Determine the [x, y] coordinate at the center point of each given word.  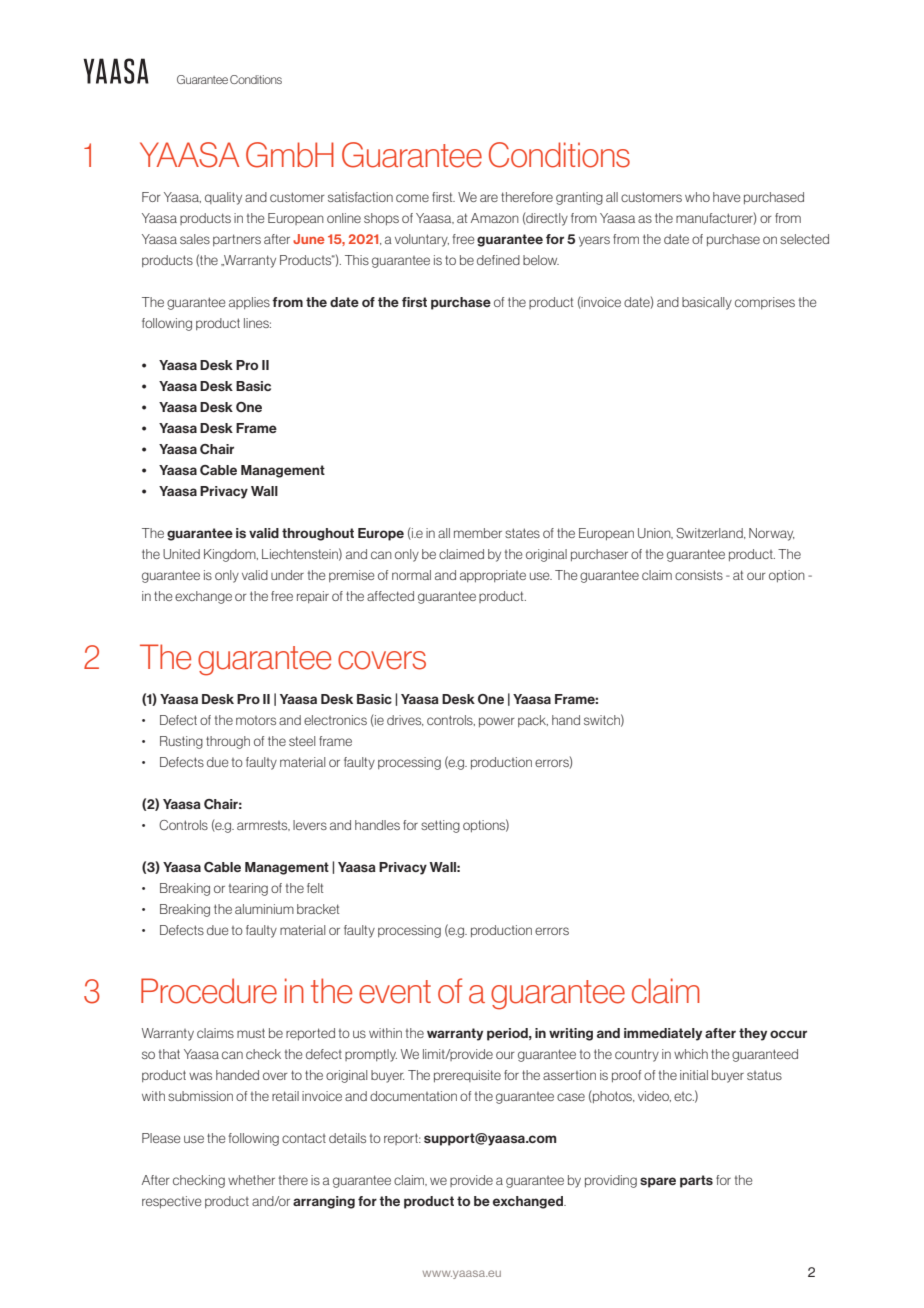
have [727, 197]
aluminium [264, 909]
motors [256, 720]
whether [251, 1180]
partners [237, 240]
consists [699, 575]
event [395, 992]
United [181, 554]
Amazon [495, 218]
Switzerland [710, 533]
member [478, 533]
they [753, 1034]
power [497, 722]
